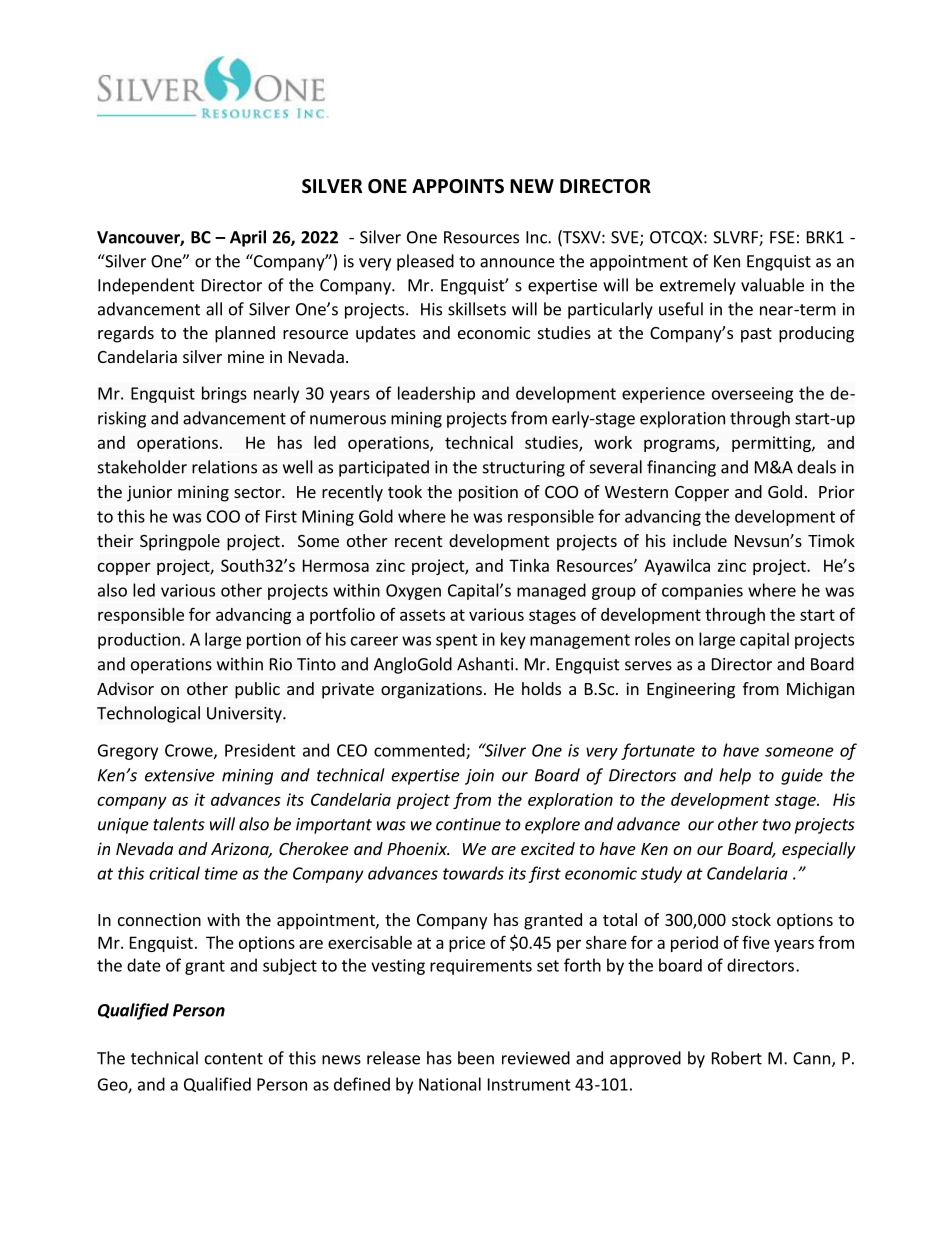  What do you see at coordinates (457, 641) in the document?
I see `spent` at bounding box center [457, 641].
